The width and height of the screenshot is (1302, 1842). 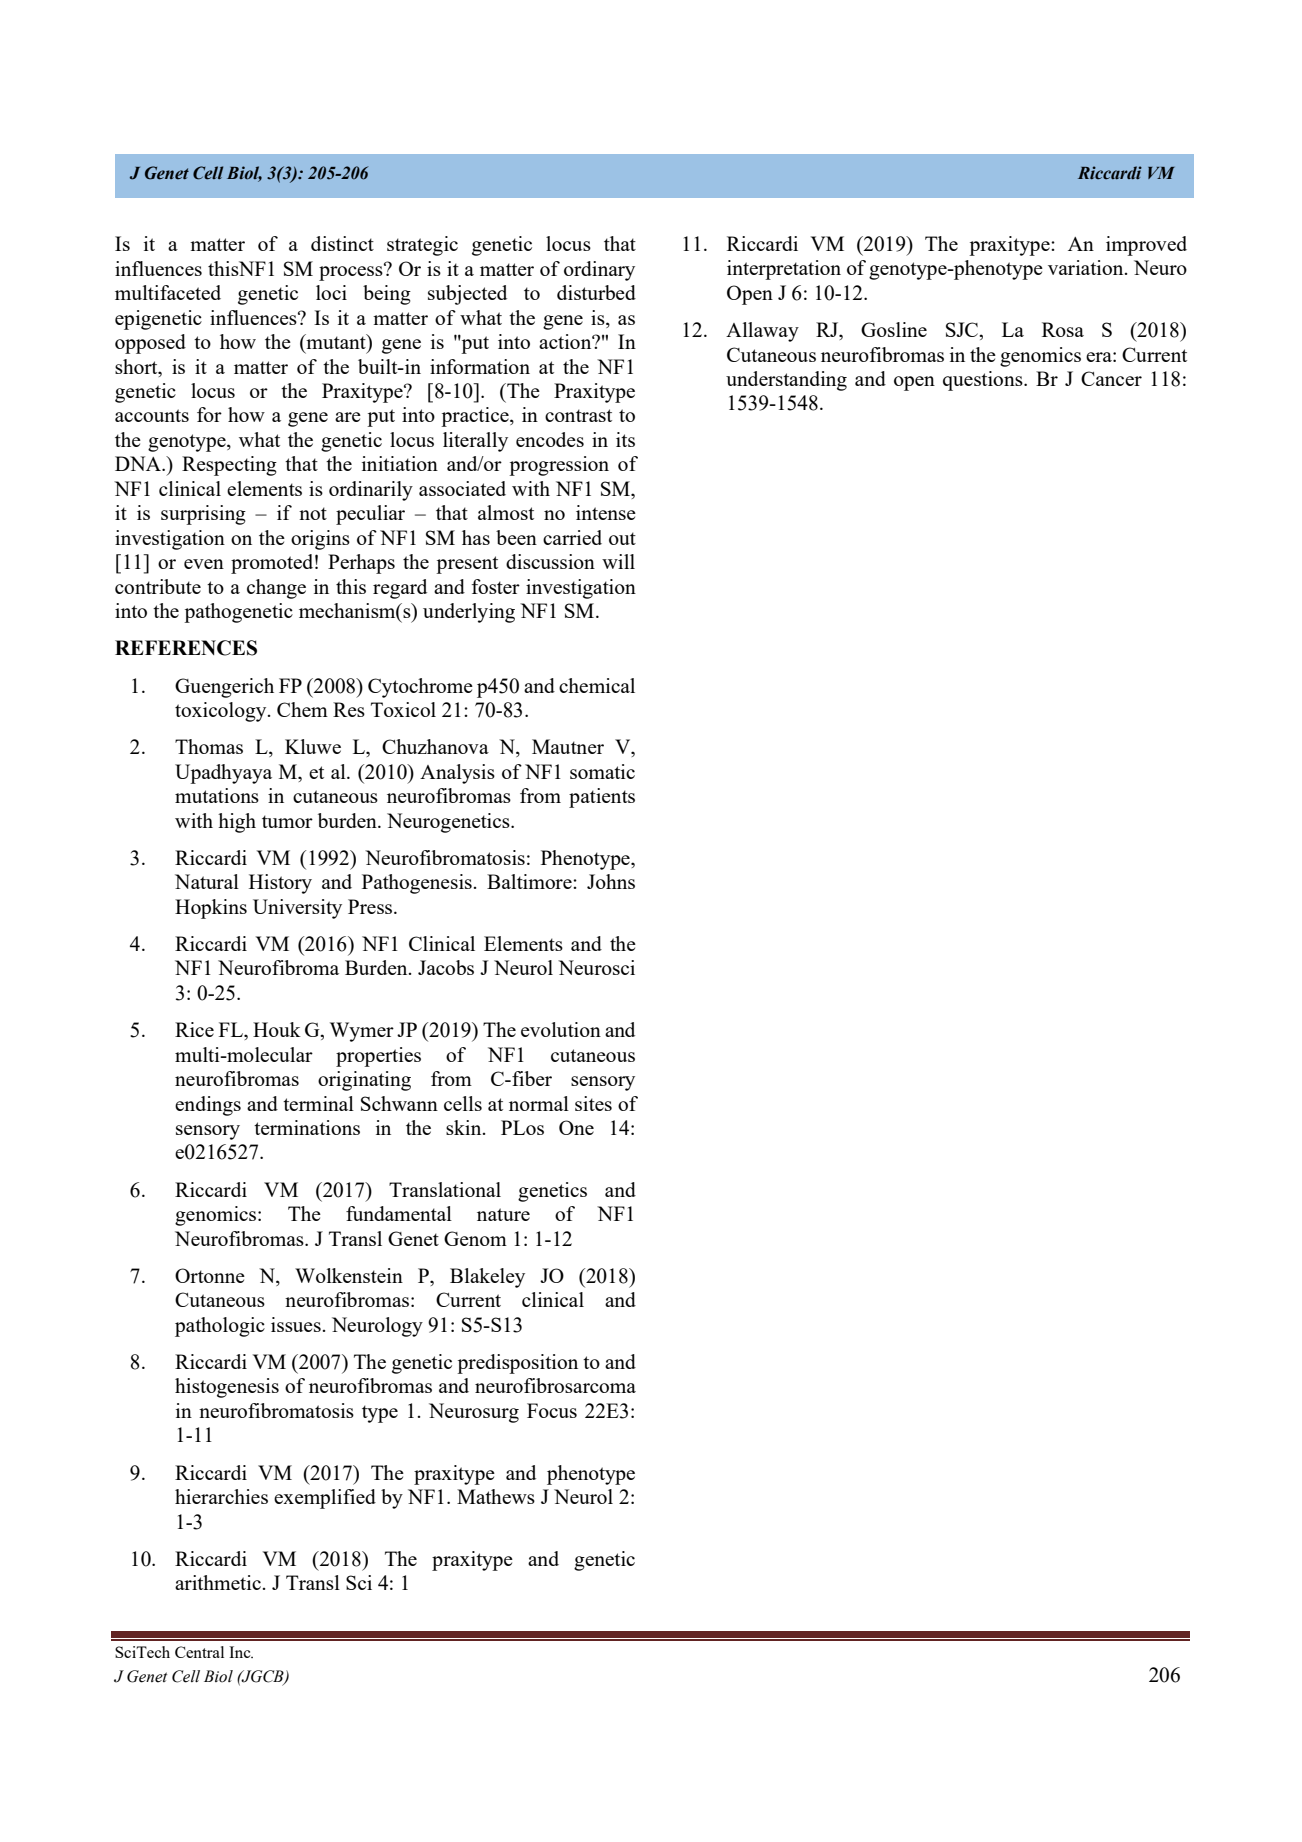 What do you see at coordinates (596, 292) in the screenshot?
I see `disturbed` at bounding box center [596, 292].
